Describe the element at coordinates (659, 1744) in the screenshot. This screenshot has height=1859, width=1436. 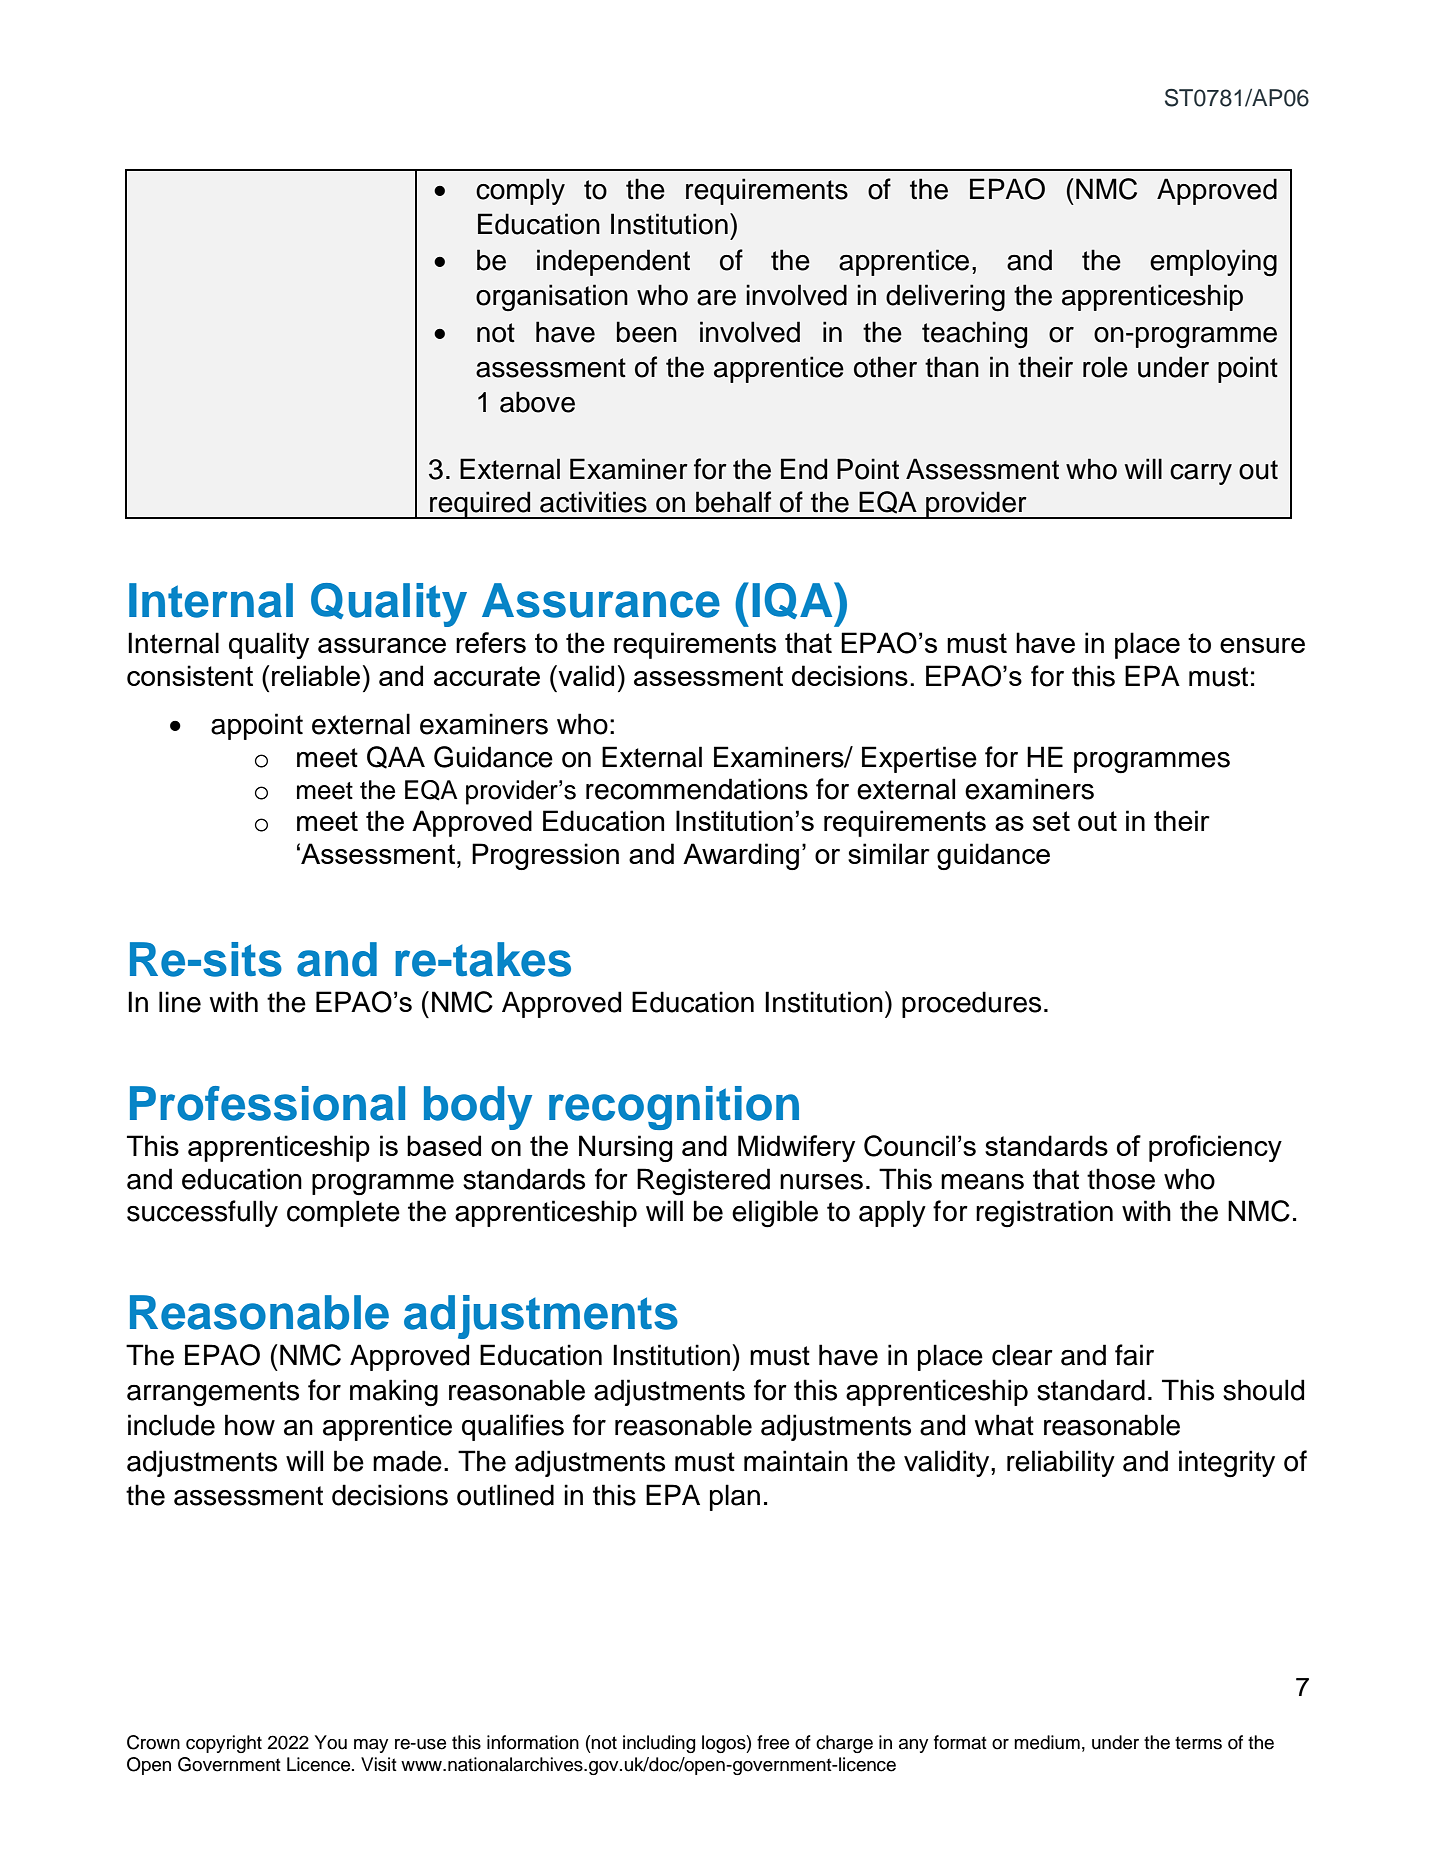
I see `including` at that location.
